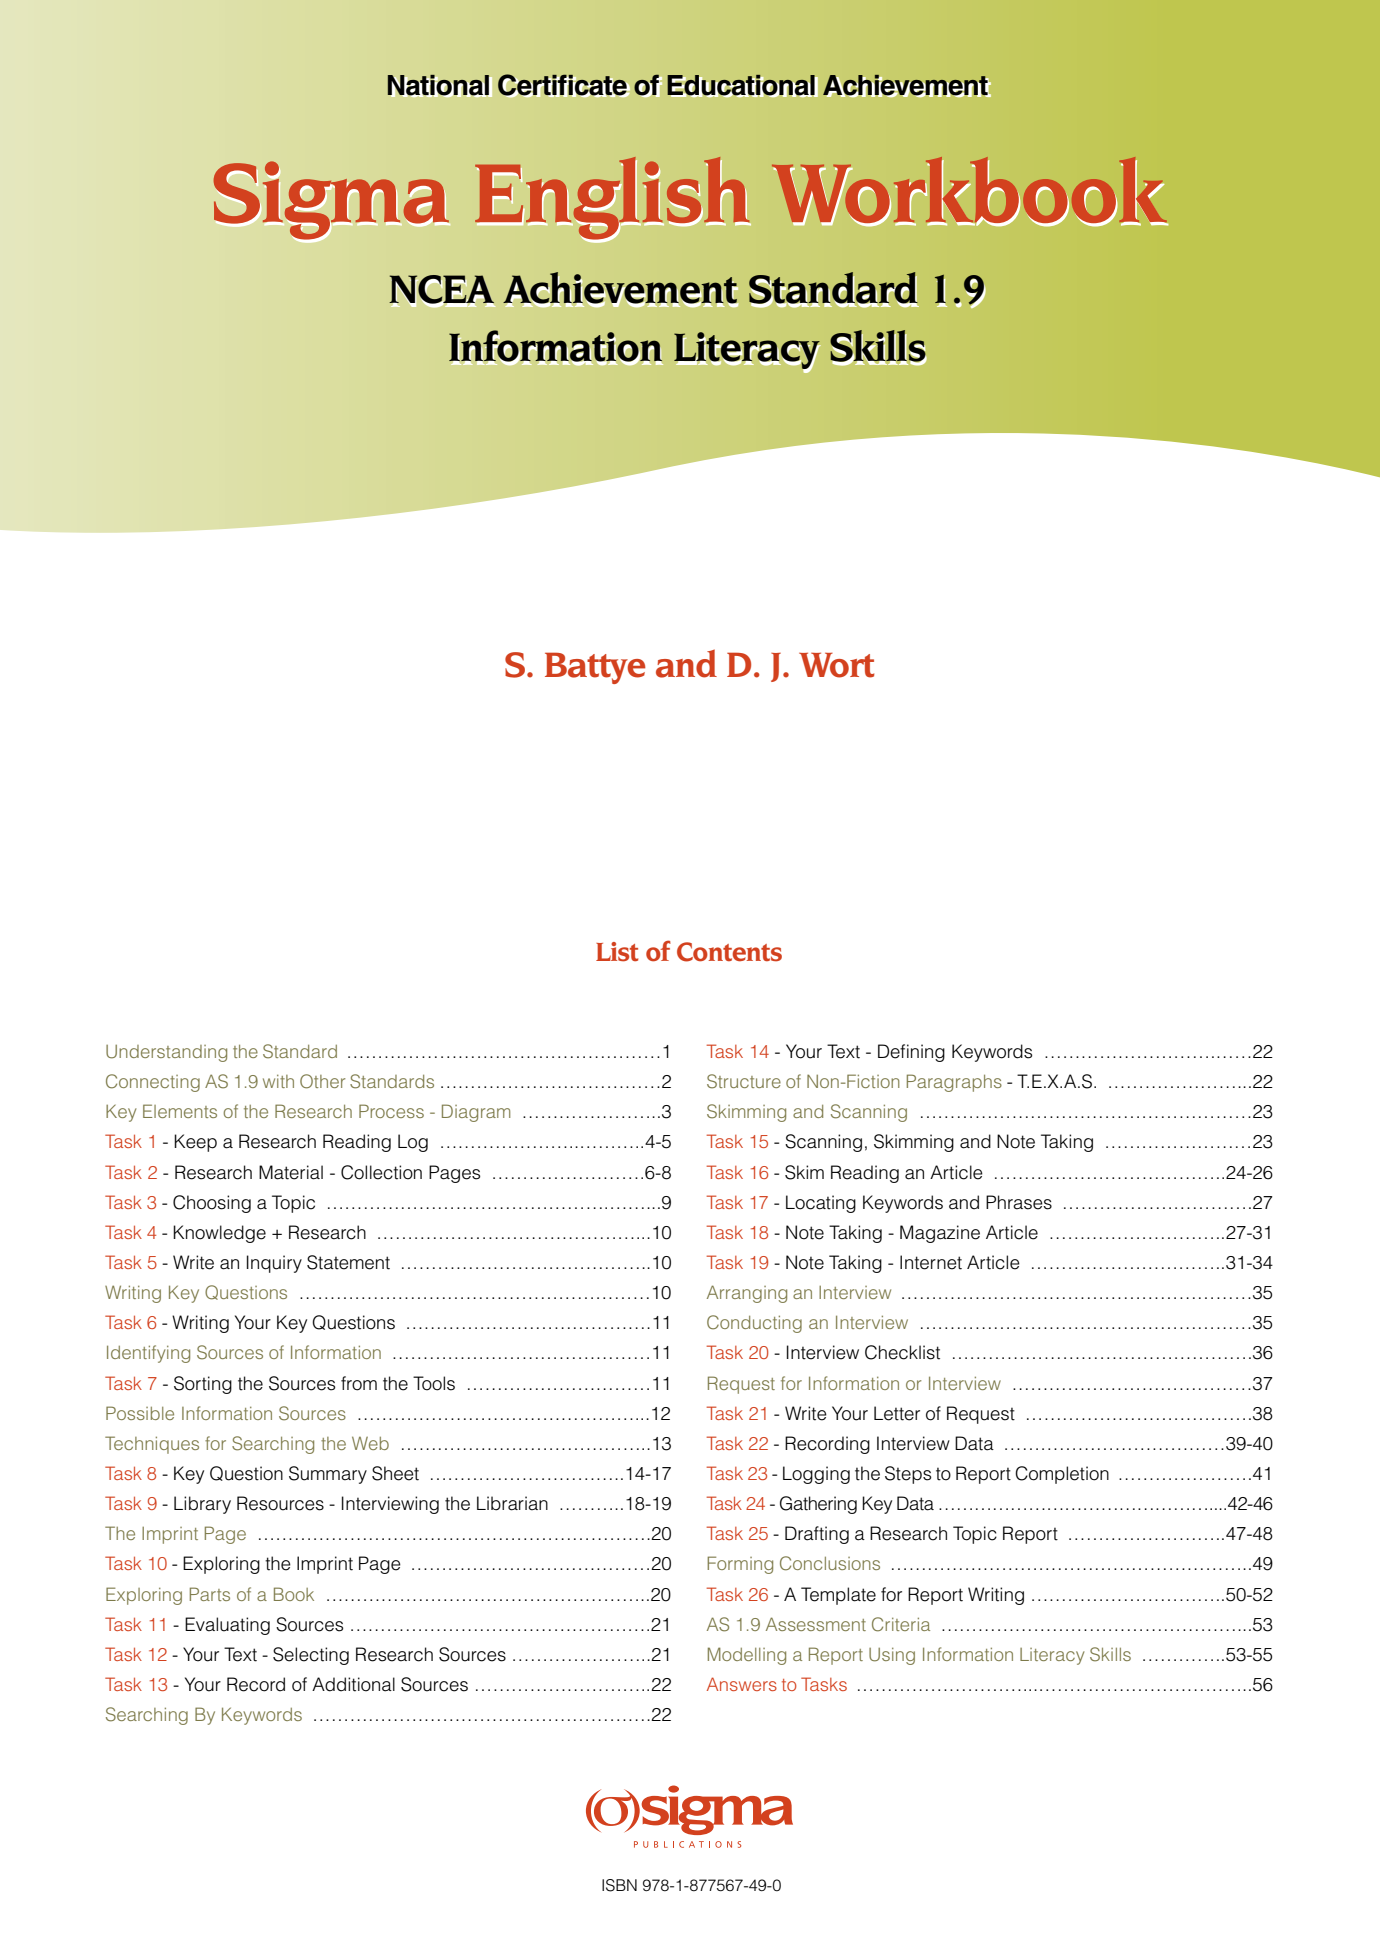 This screenshot has height=1952, width=1380. What do you see at coordinates (353, 1684) in the screenshot?
I see `Additional` at bounding box center [353, 1684].
